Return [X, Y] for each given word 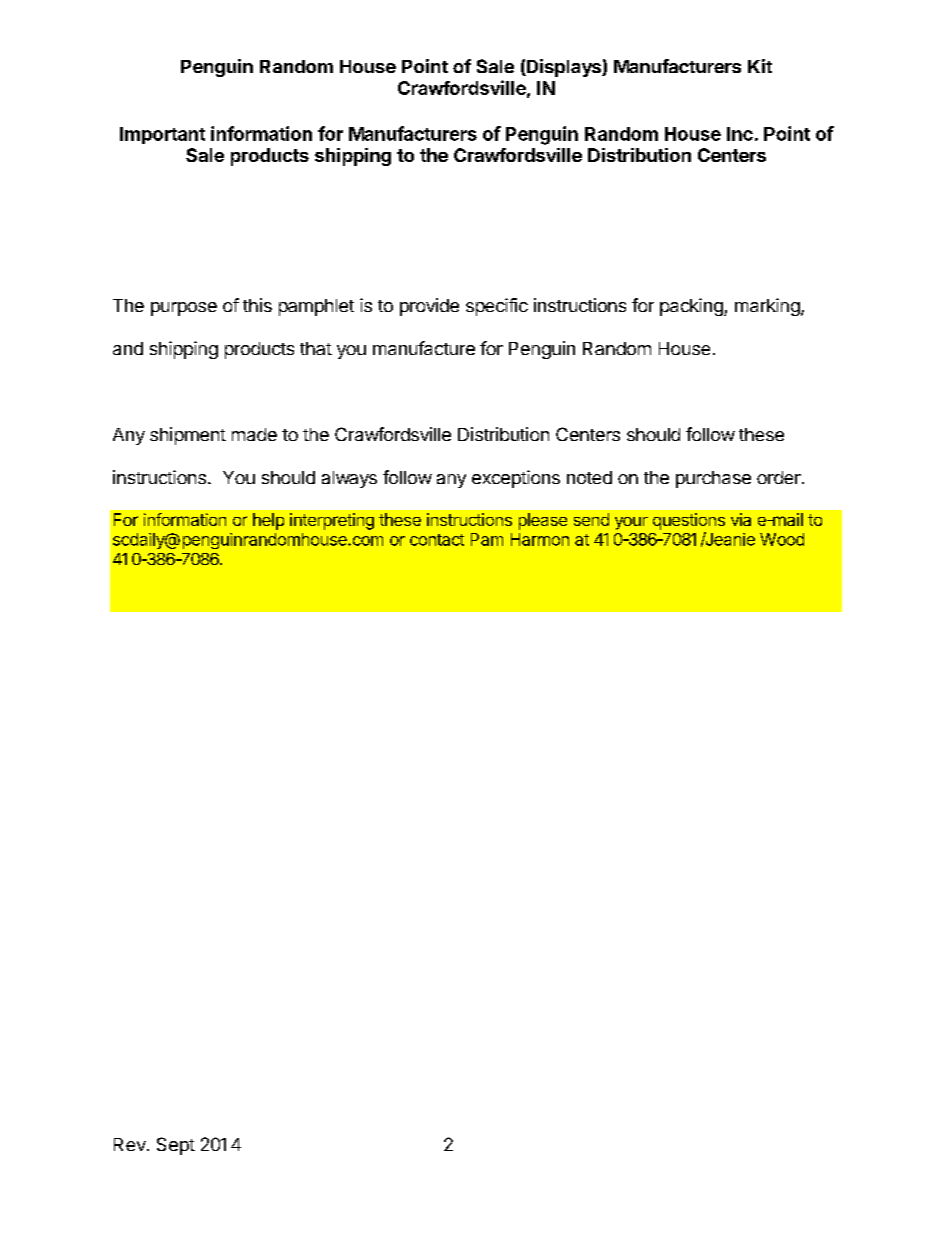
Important [162, 135]
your [631, 523]
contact [437, 540]
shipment [188, 436]
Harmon [540, 539]
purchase [713, 479]
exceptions [516, 479]
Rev [131, 1144]
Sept [176, 1146]
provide [429, 307]
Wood [782, 539]
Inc [740, 134]
